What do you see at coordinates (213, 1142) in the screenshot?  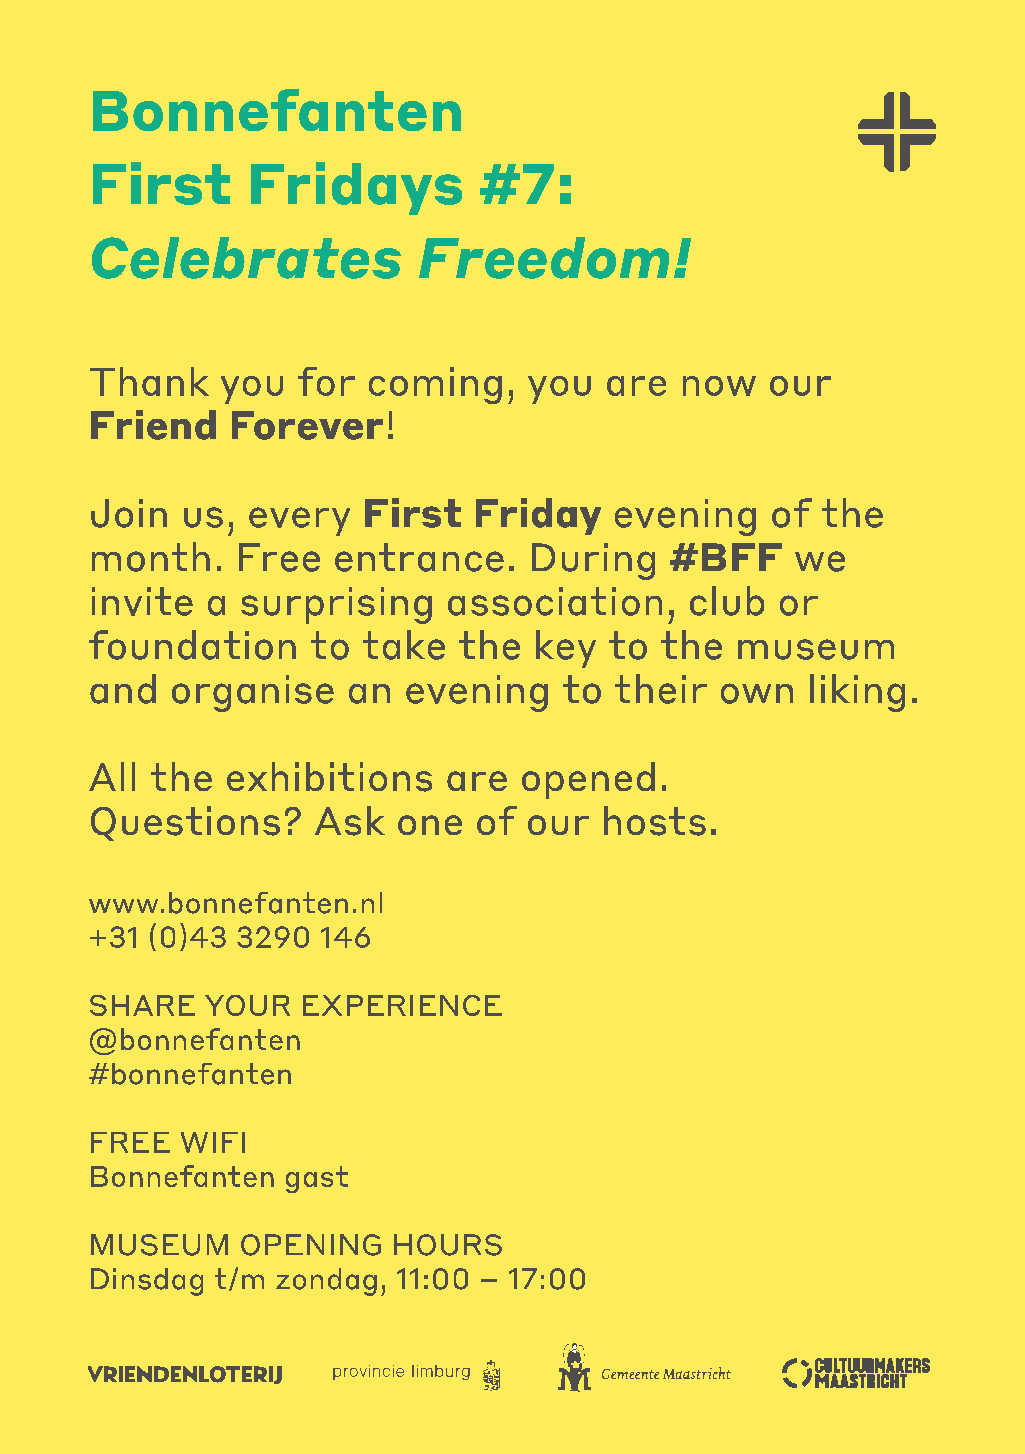 I see `WIFI` at bounding box center [213, 1142].
